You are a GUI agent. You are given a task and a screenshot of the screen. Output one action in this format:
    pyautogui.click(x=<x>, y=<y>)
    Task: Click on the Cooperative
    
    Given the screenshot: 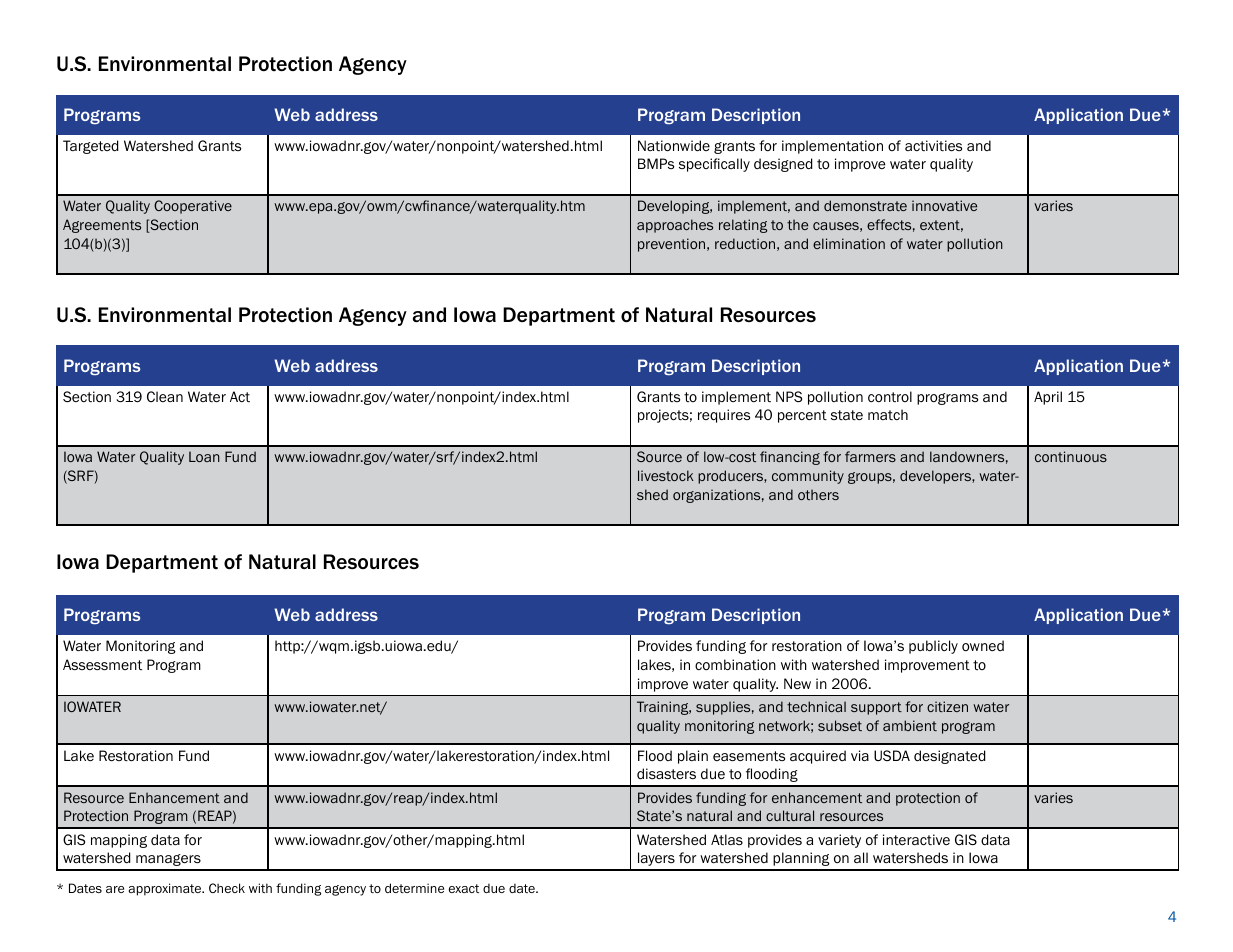 What is the action you would take?
    pyautogui.click(x=193, y=207)
